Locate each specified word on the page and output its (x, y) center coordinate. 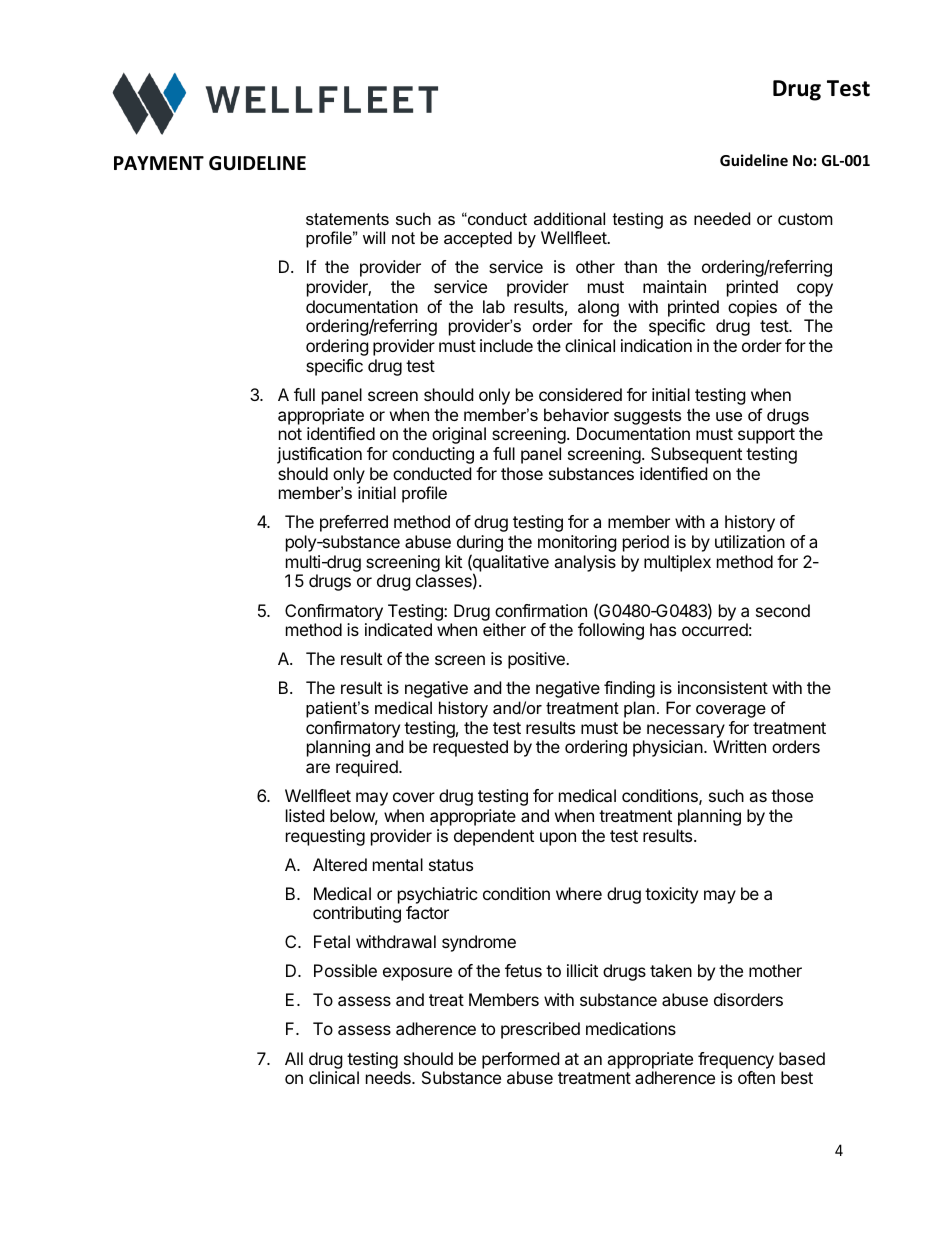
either (504, 629)
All (294, 1058)
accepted (478, 239)
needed (722, 218)
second (783, 610)
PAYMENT (159, 163)
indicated (398, 629)
